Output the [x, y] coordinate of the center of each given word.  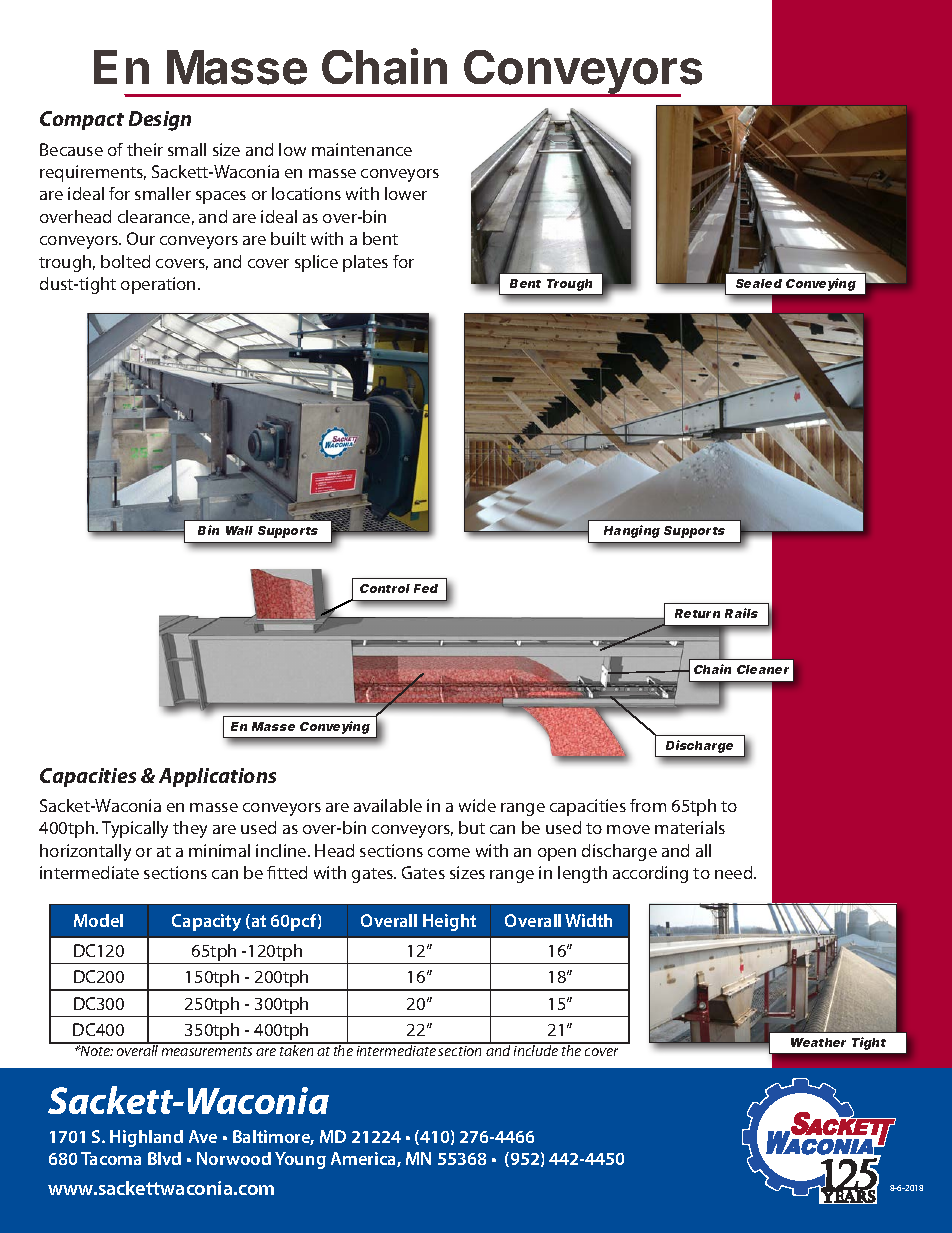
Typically [135, 829]
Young [300, 1160]
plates [365, 263]
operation [158, 285]
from [648, 805]
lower [406, 193]
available [388, 805]
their [145, 149]
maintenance [362, 149]
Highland [146, 1138]
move [628, 829]
